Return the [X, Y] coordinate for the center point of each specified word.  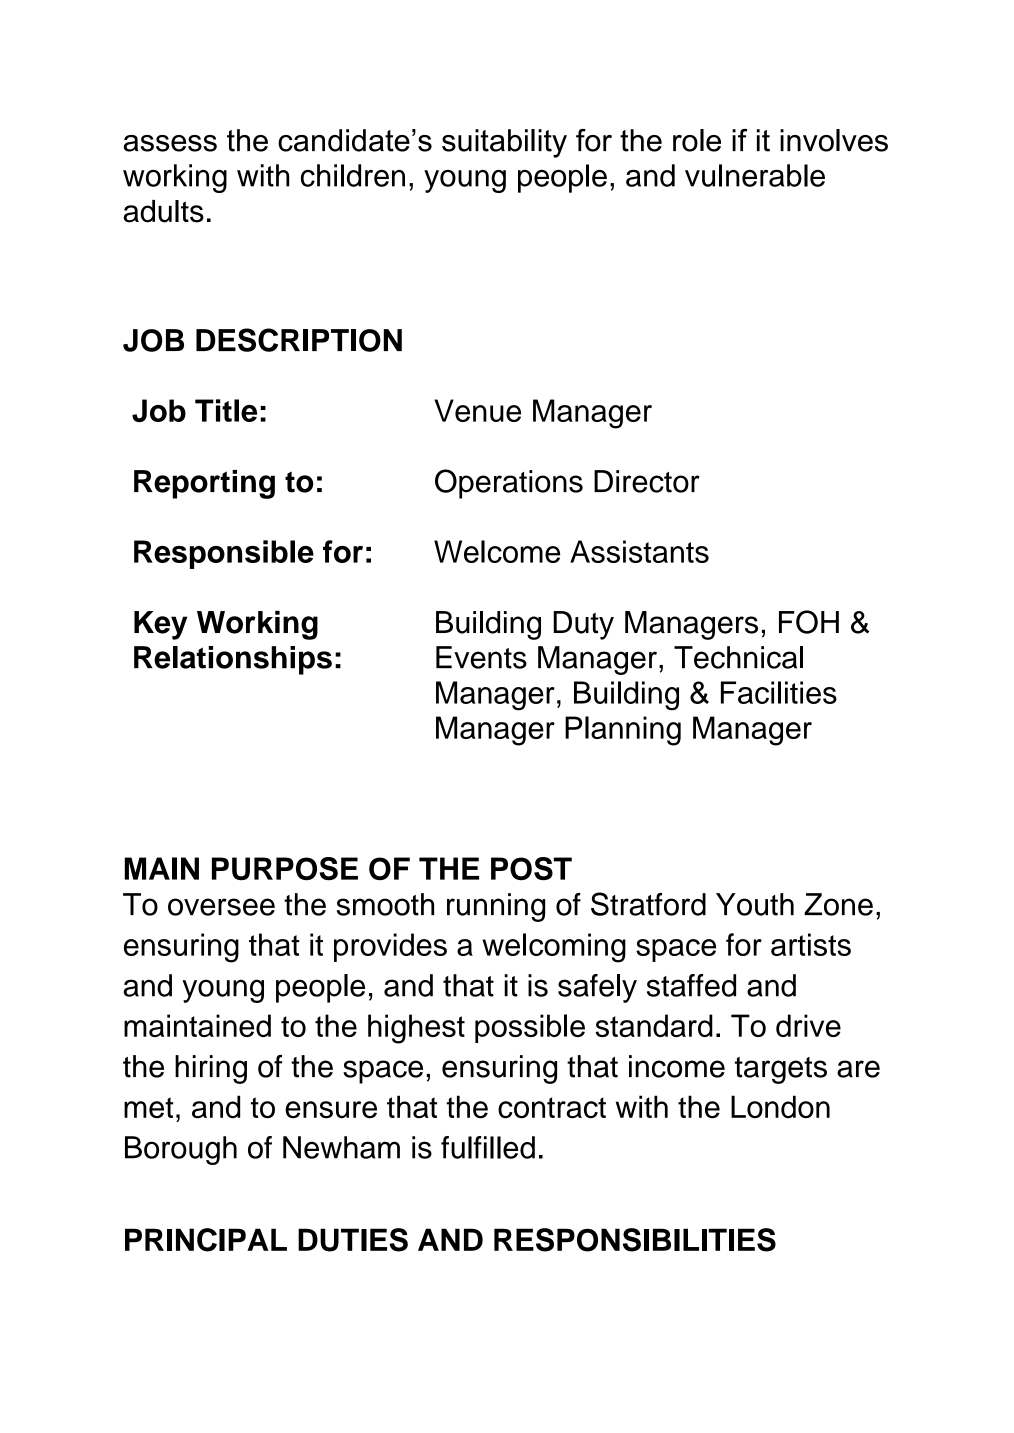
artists [811, 944]
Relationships [233, 660]
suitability [504, 143]
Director [647, 481]
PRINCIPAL [206, 1240]
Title [226, 410]
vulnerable [755, 175]
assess [170, 143]
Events [481, 657]
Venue [477, 410]
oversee [221, 907]
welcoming [554, 948]
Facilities [779, 692]
